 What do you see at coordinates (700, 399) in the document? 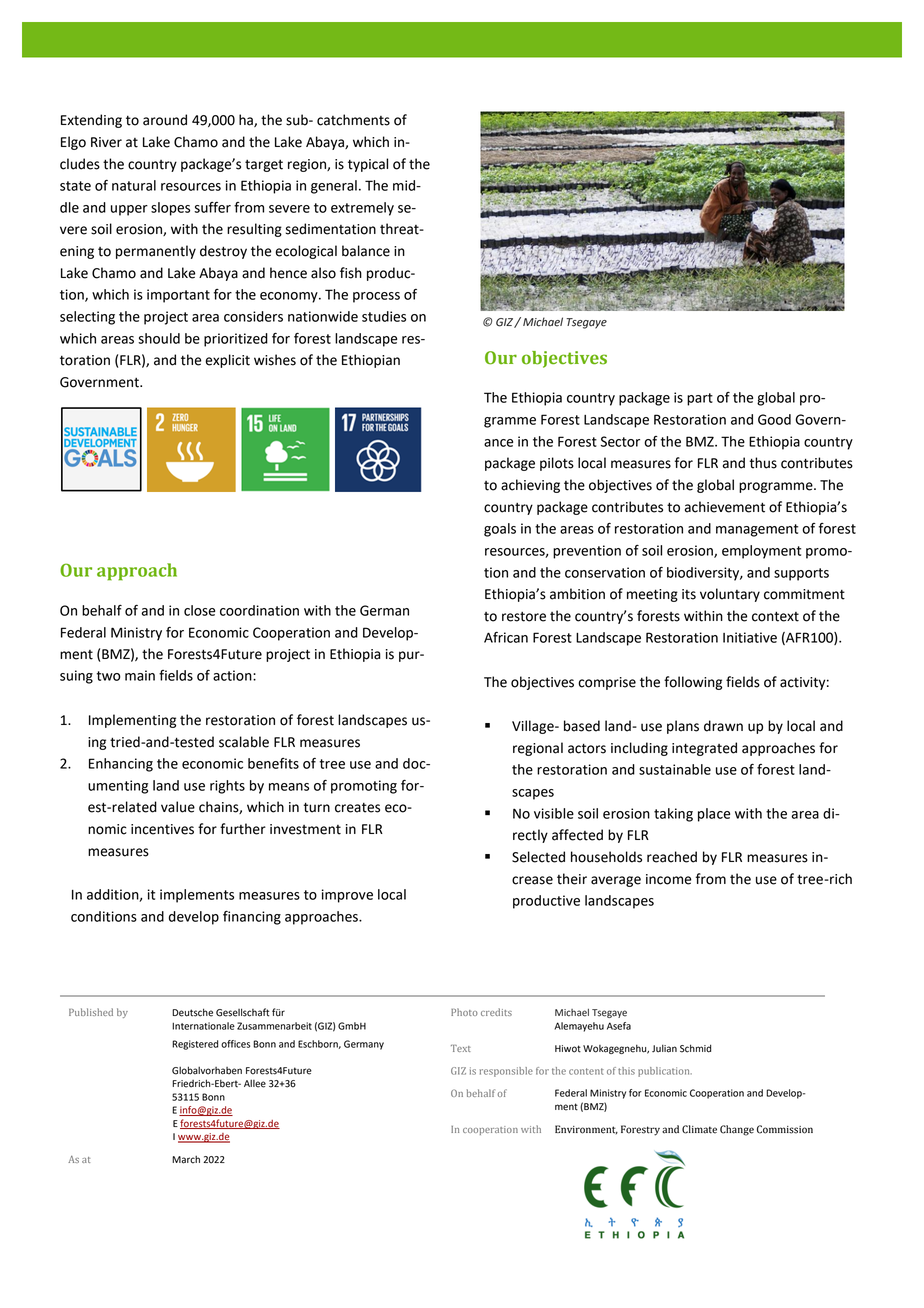
I see `part` at bounding box center [700, 399].
